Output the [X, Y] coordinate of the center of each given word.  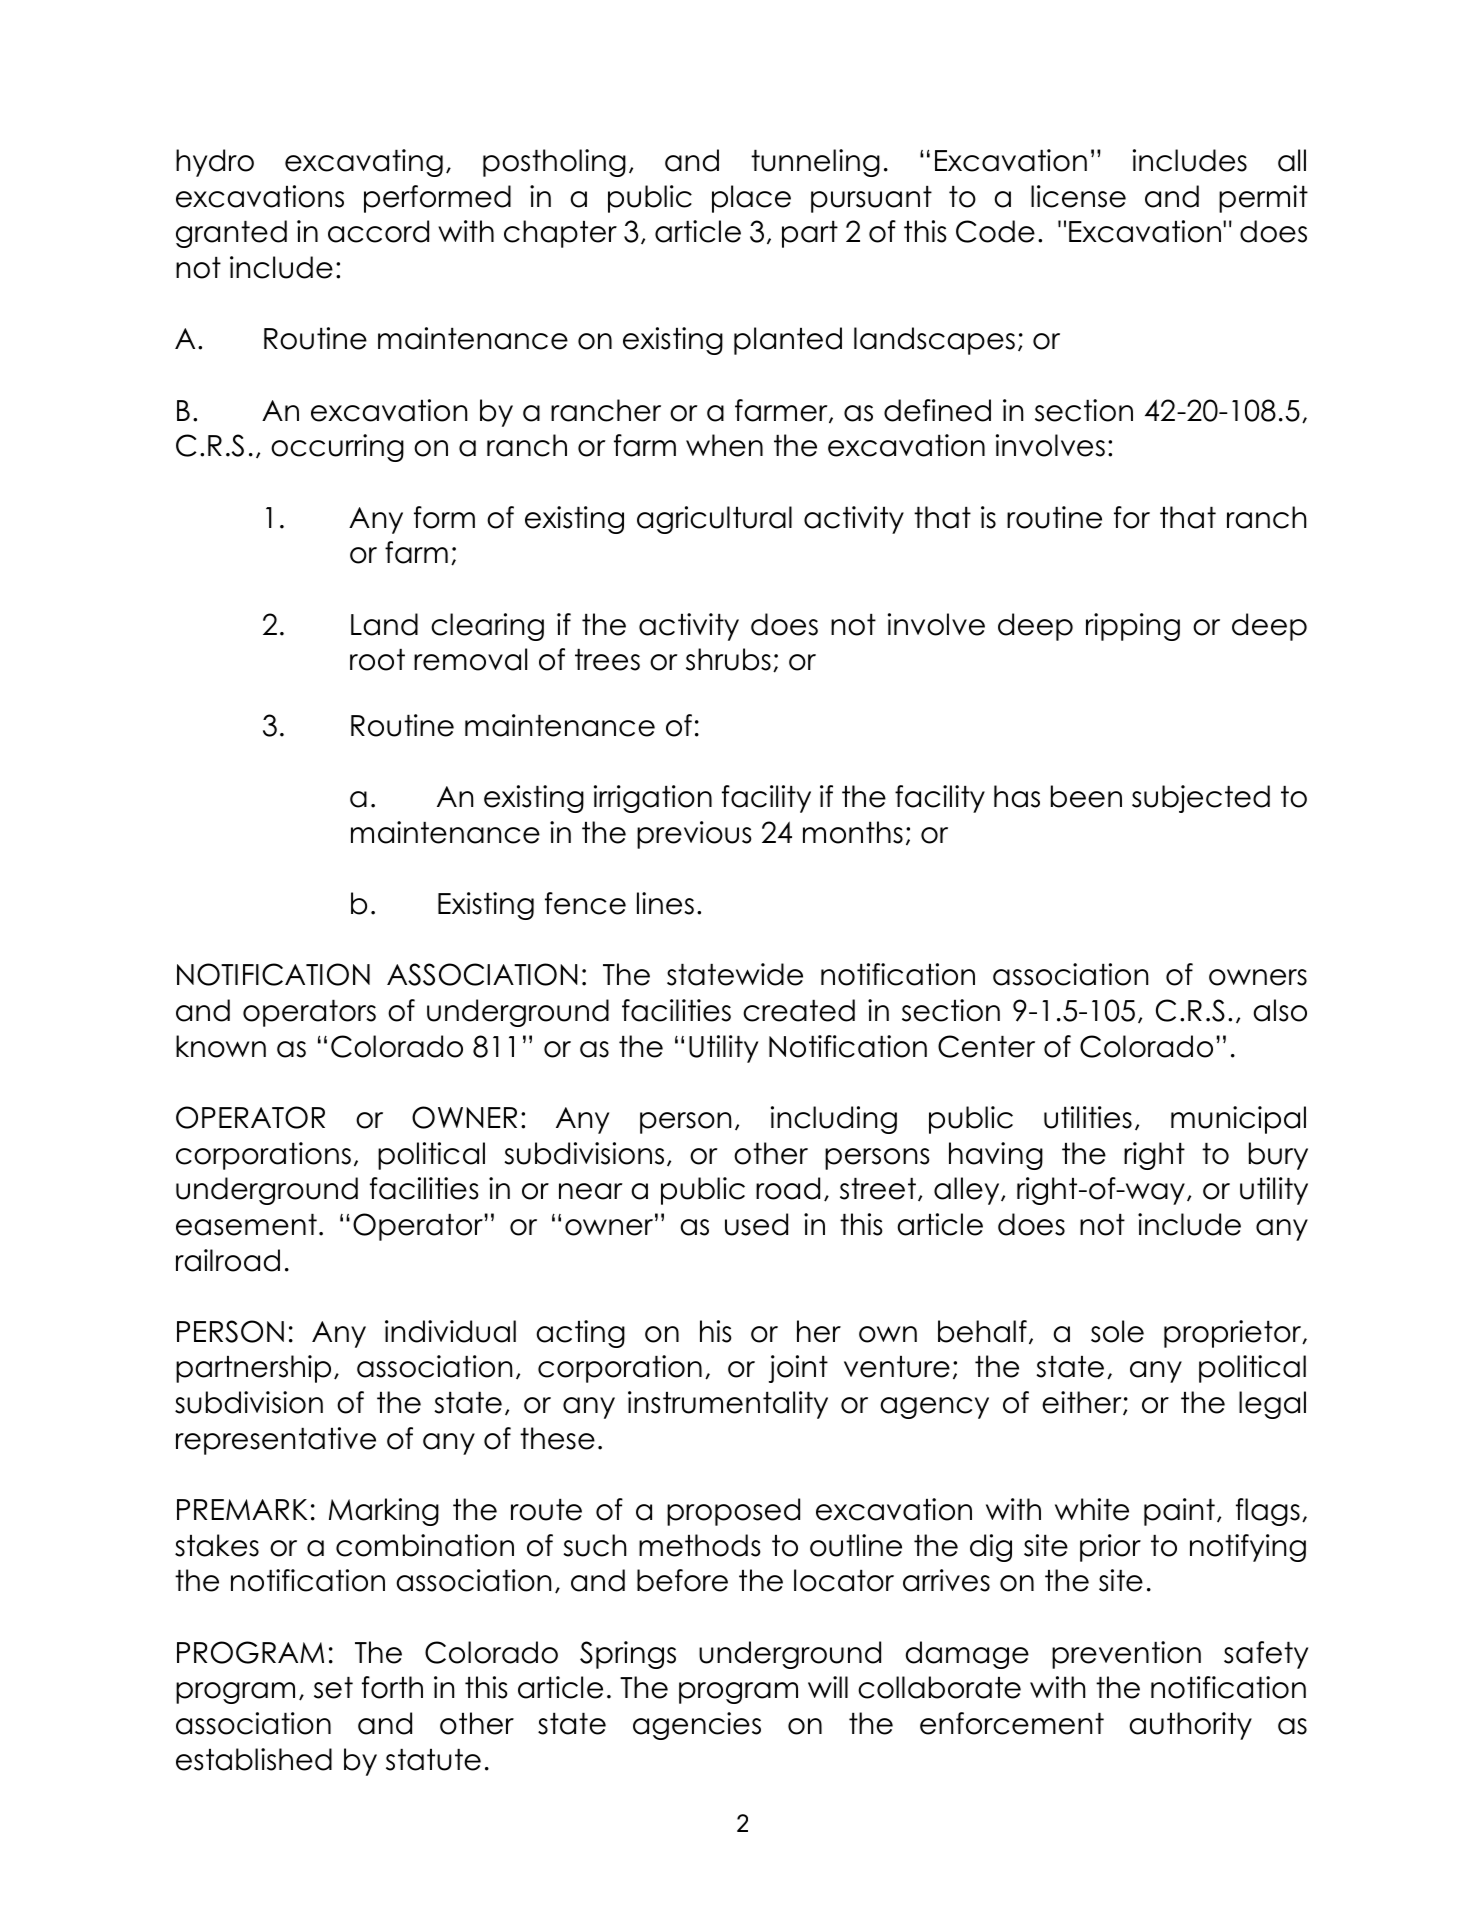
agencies [697, 1726]
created [799, 1010]
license [1078, 196]
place [751, 199]
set [333, 1688]
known [221, 1046]
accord [378, 231]
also [1280, 1010]
